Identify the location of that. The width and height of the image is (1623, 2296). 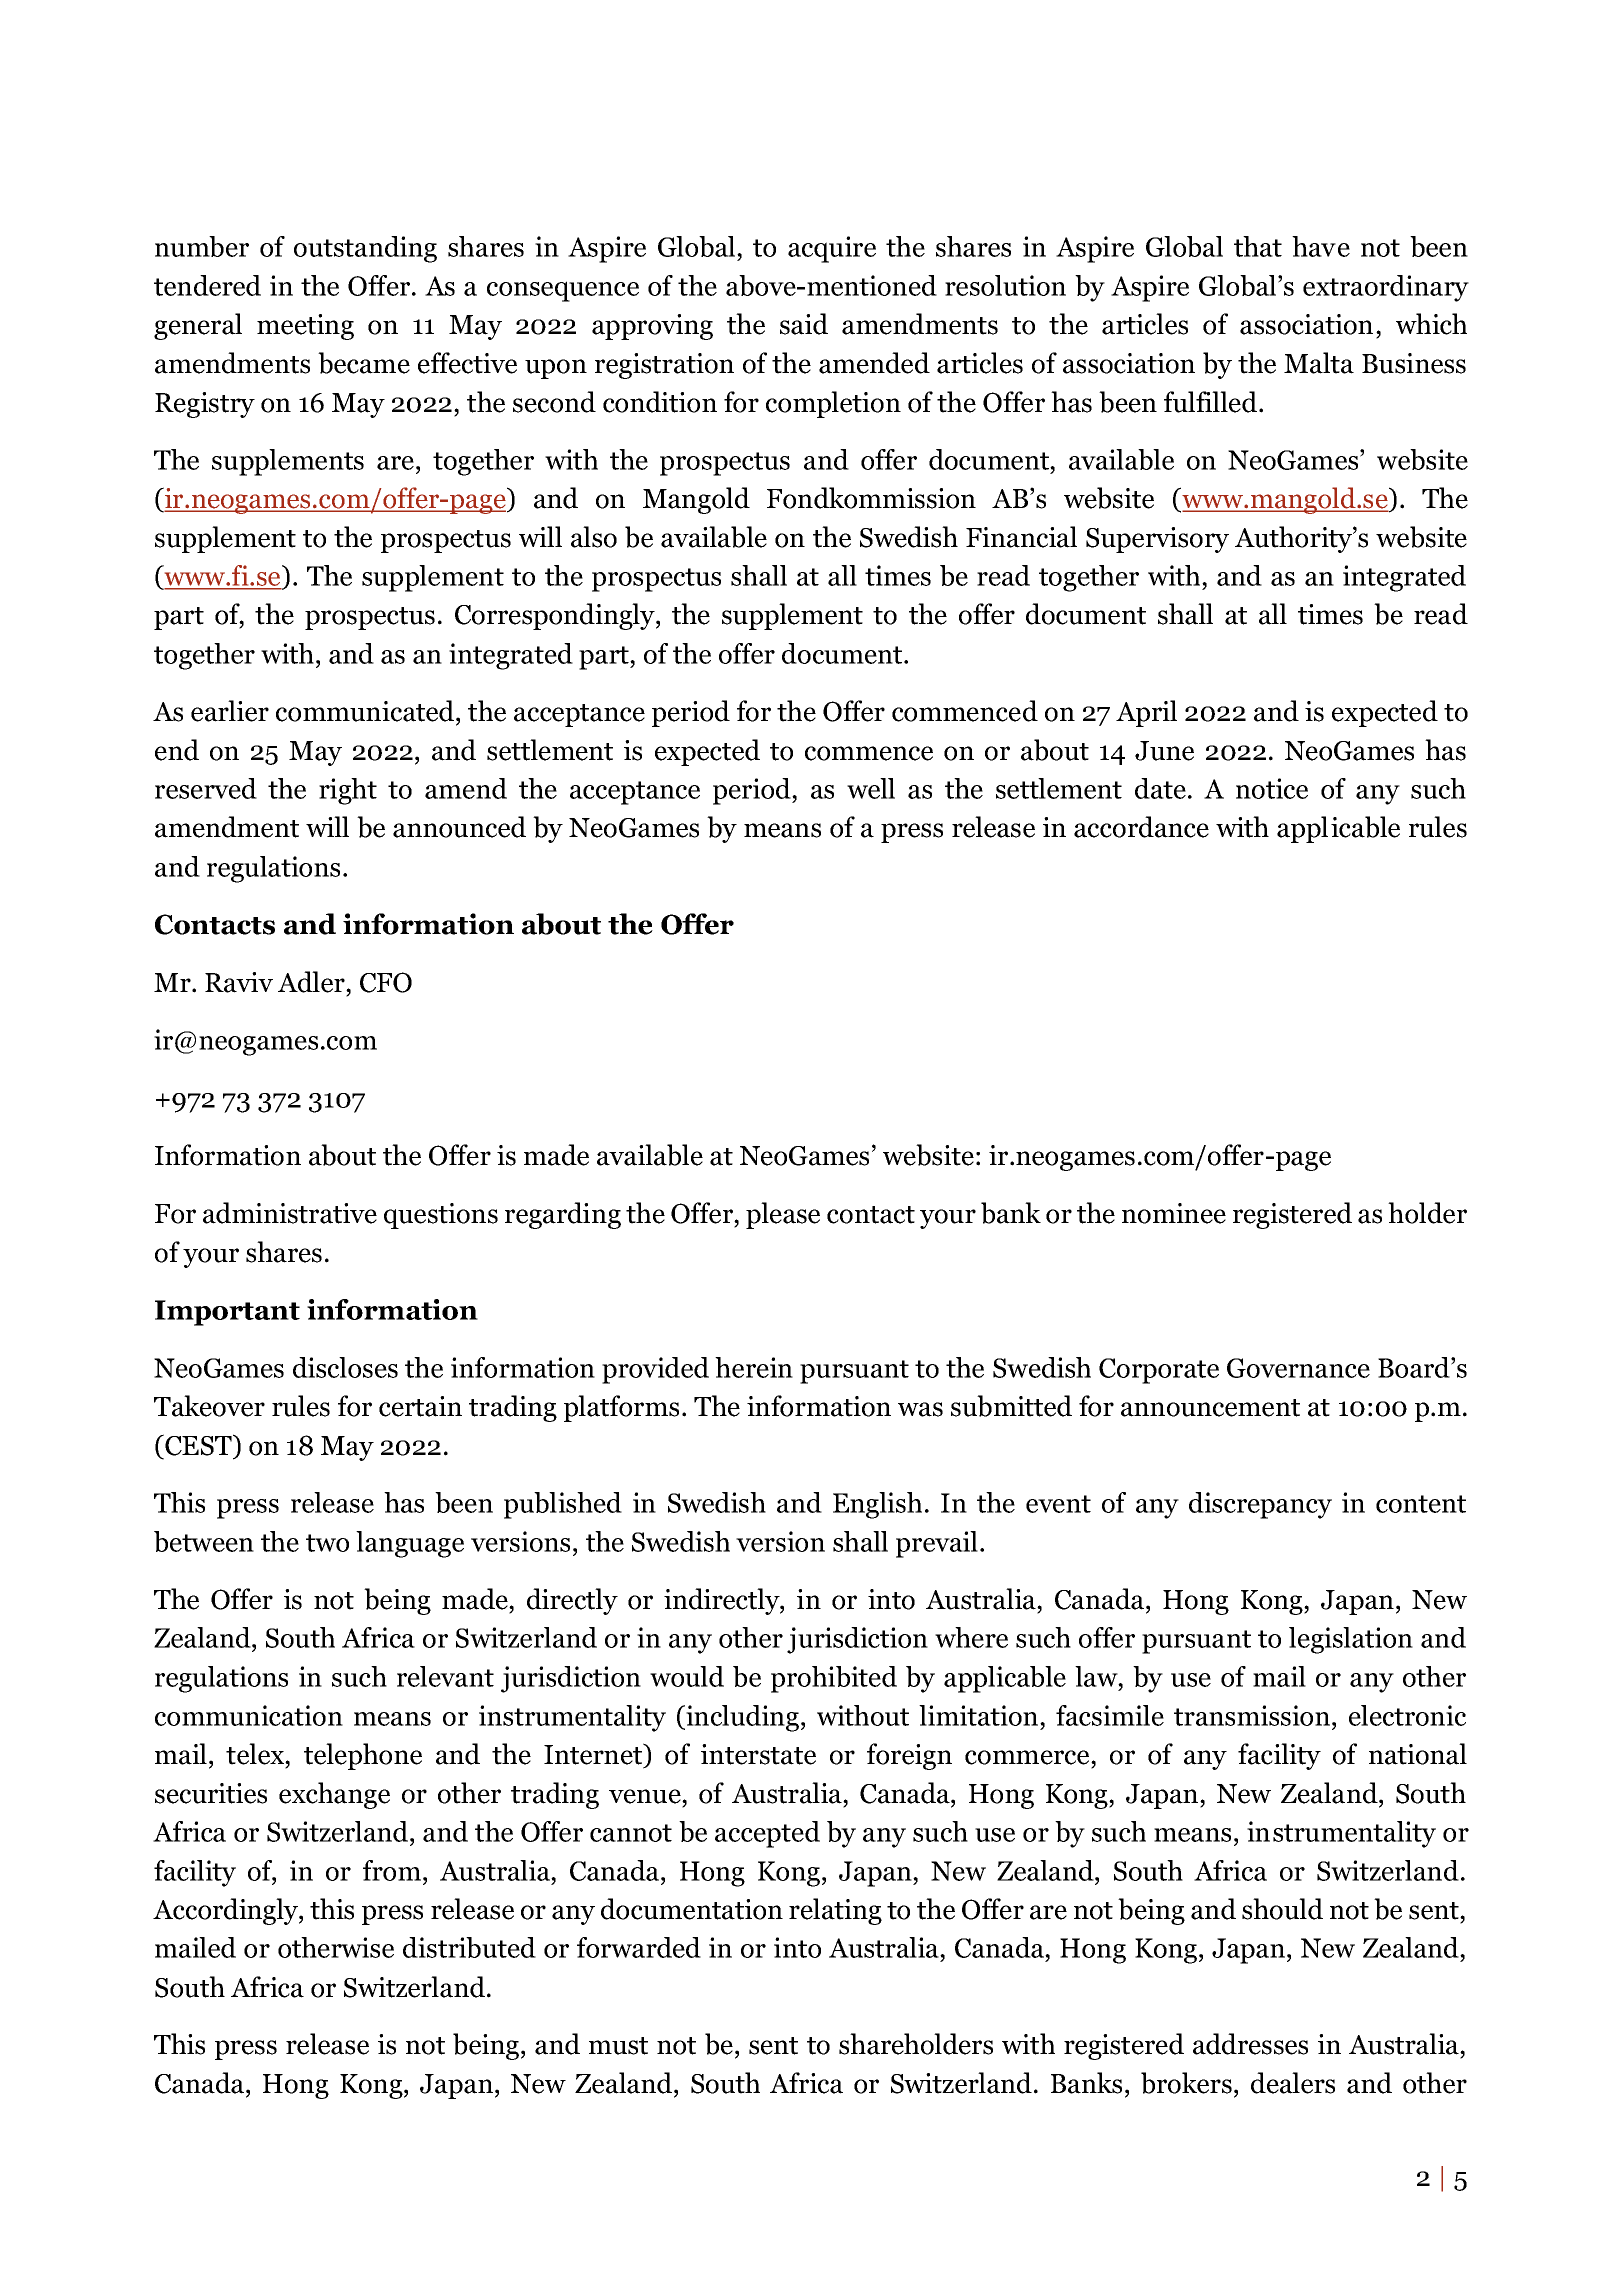
(1258, 246).
